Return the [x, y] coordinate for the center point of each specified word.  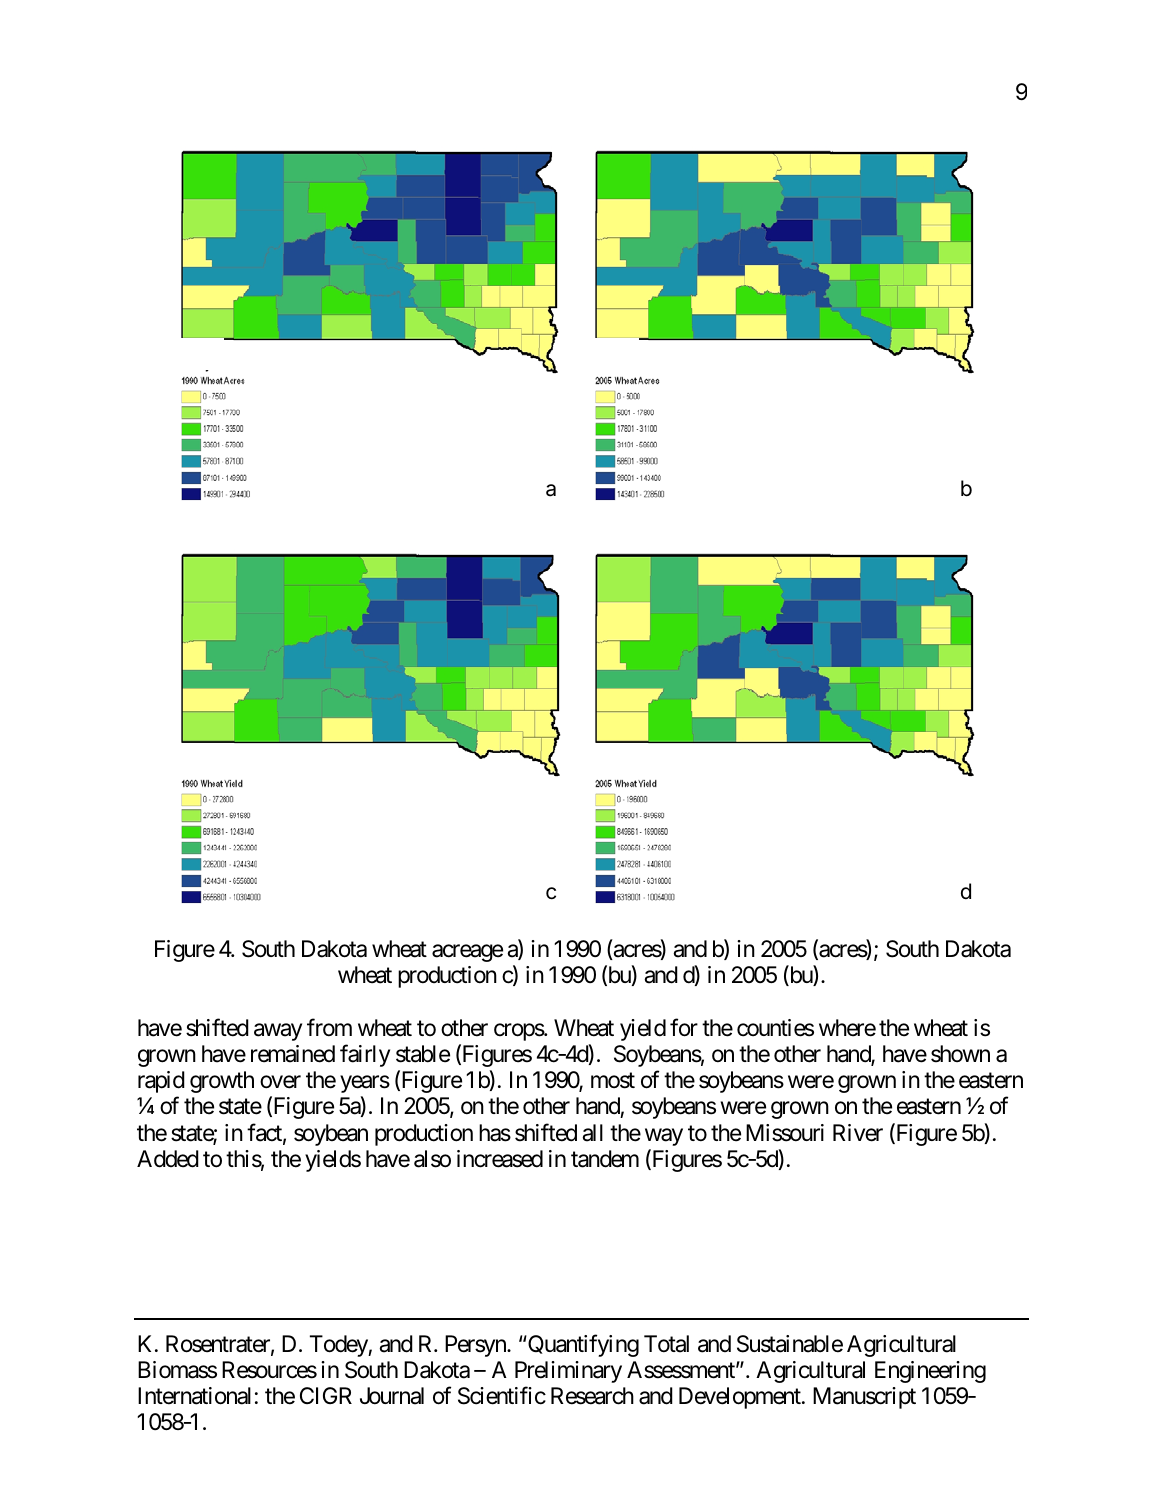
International [194, 1396]
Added [168, 1159]
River [858, 1133]
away [278, 1032]
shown [960, 1054]
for [684, 1027]
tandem [605, 1159]
